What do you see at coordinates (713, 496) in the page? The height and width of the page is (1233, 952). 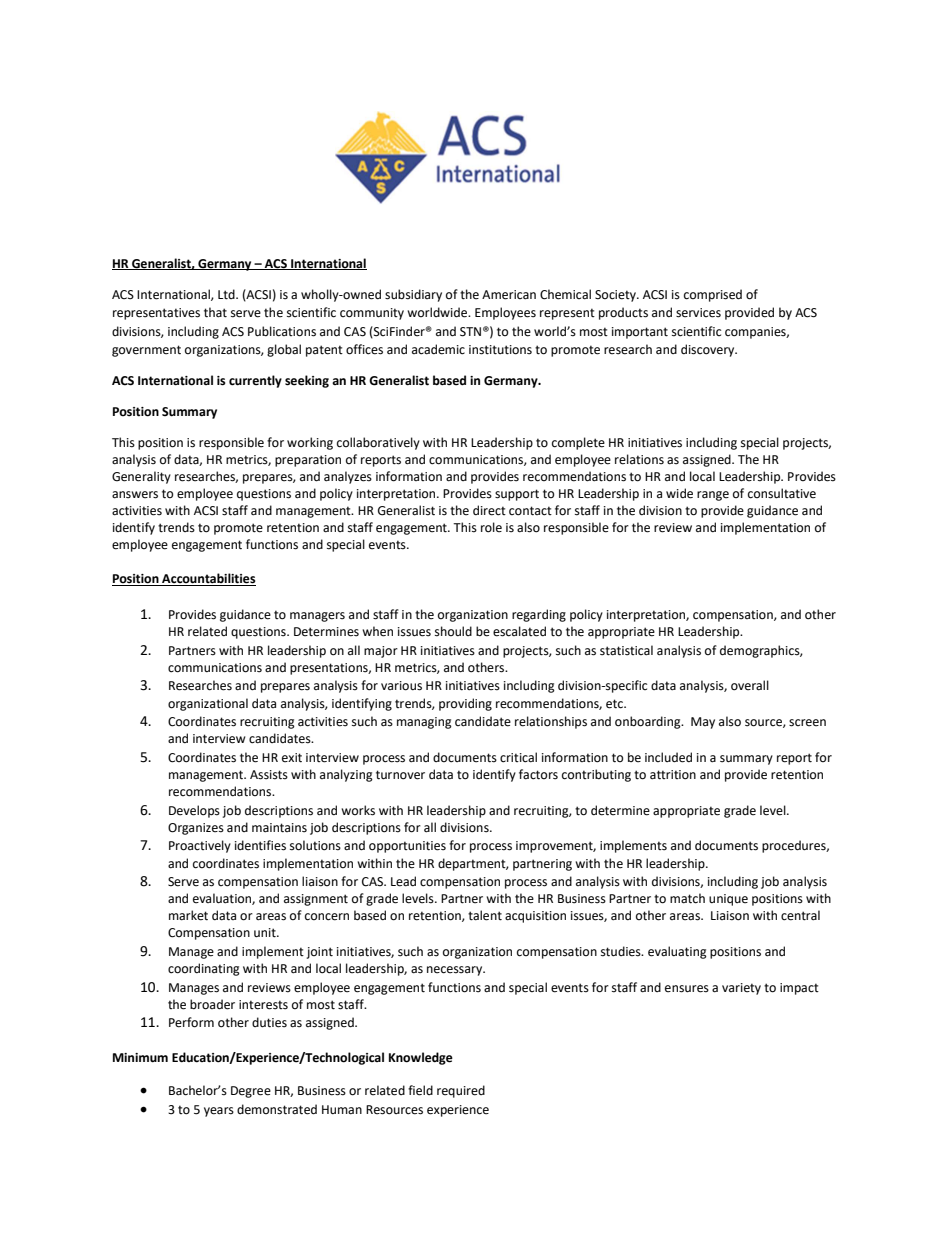 I see `range` at bounding box center [713, 496].
